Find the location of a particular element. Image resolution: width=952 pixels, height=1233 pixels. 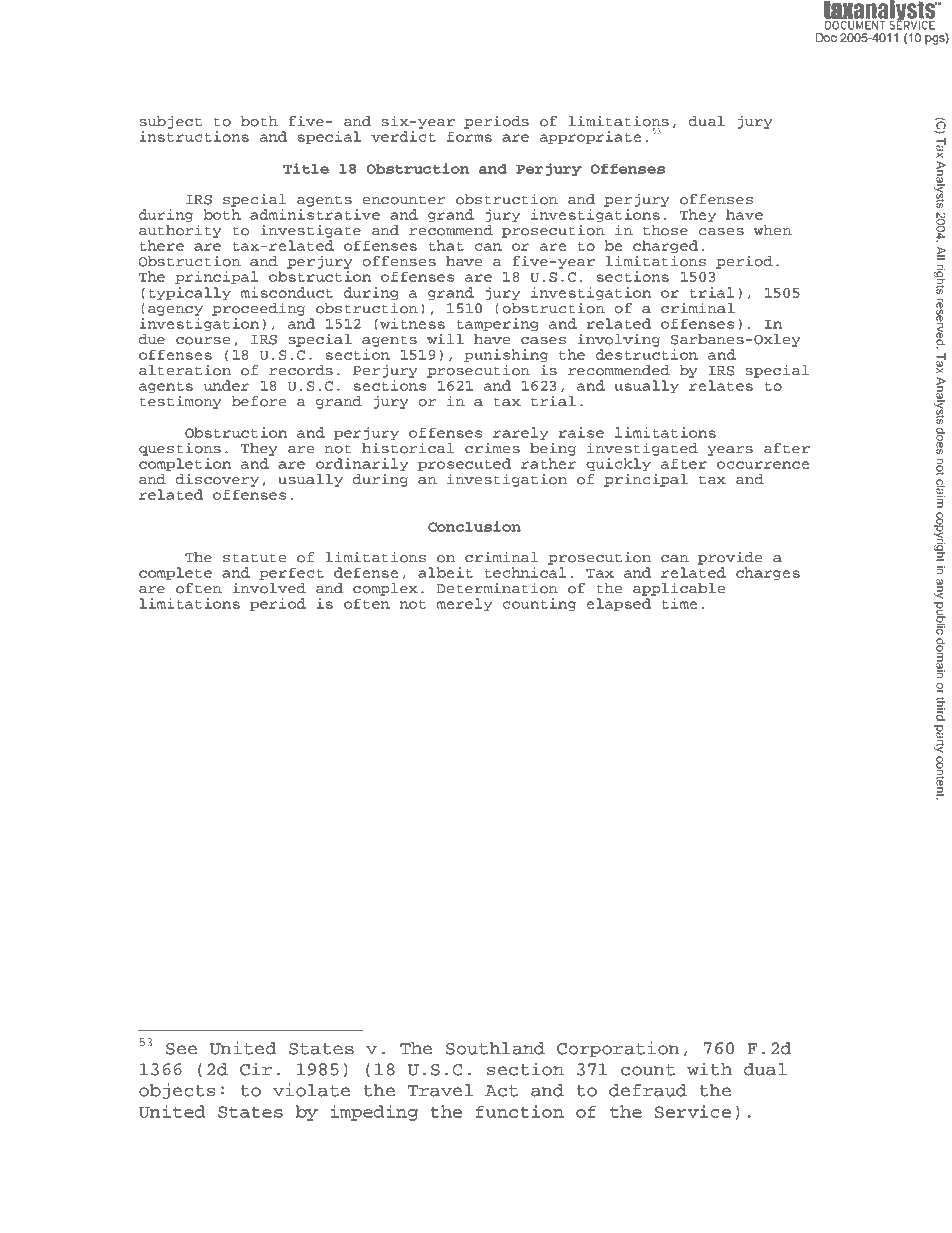

before is located at coordinates (259, 401).
